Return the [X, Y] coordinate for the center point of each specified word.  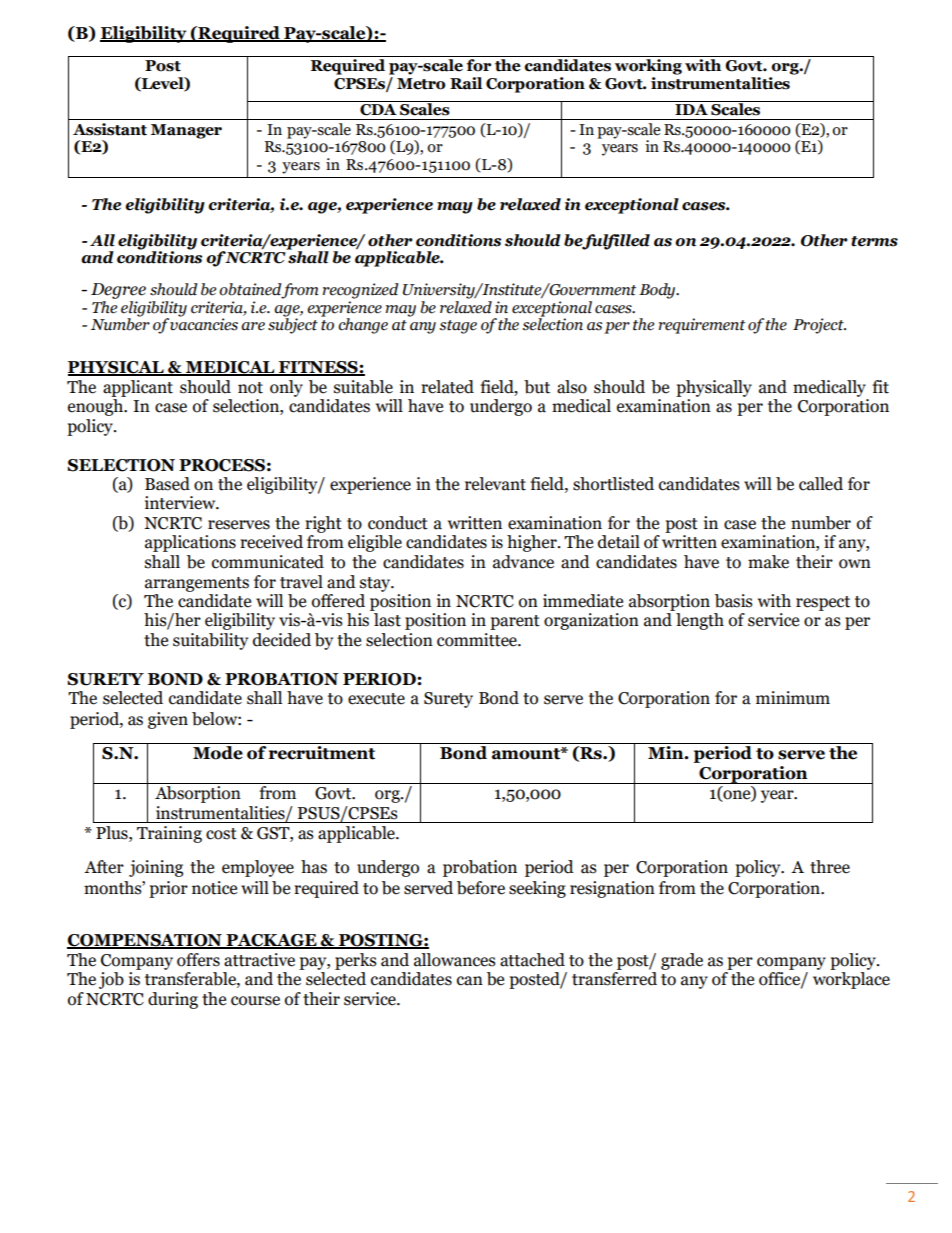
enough [97, 407]
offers [198, 960]
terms [874, 241]
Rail [466, 83]
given [168, 720]
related [447, 387]
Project [819, 326]
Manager [186, 131]
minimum [793, 698]
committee [478, 640]
